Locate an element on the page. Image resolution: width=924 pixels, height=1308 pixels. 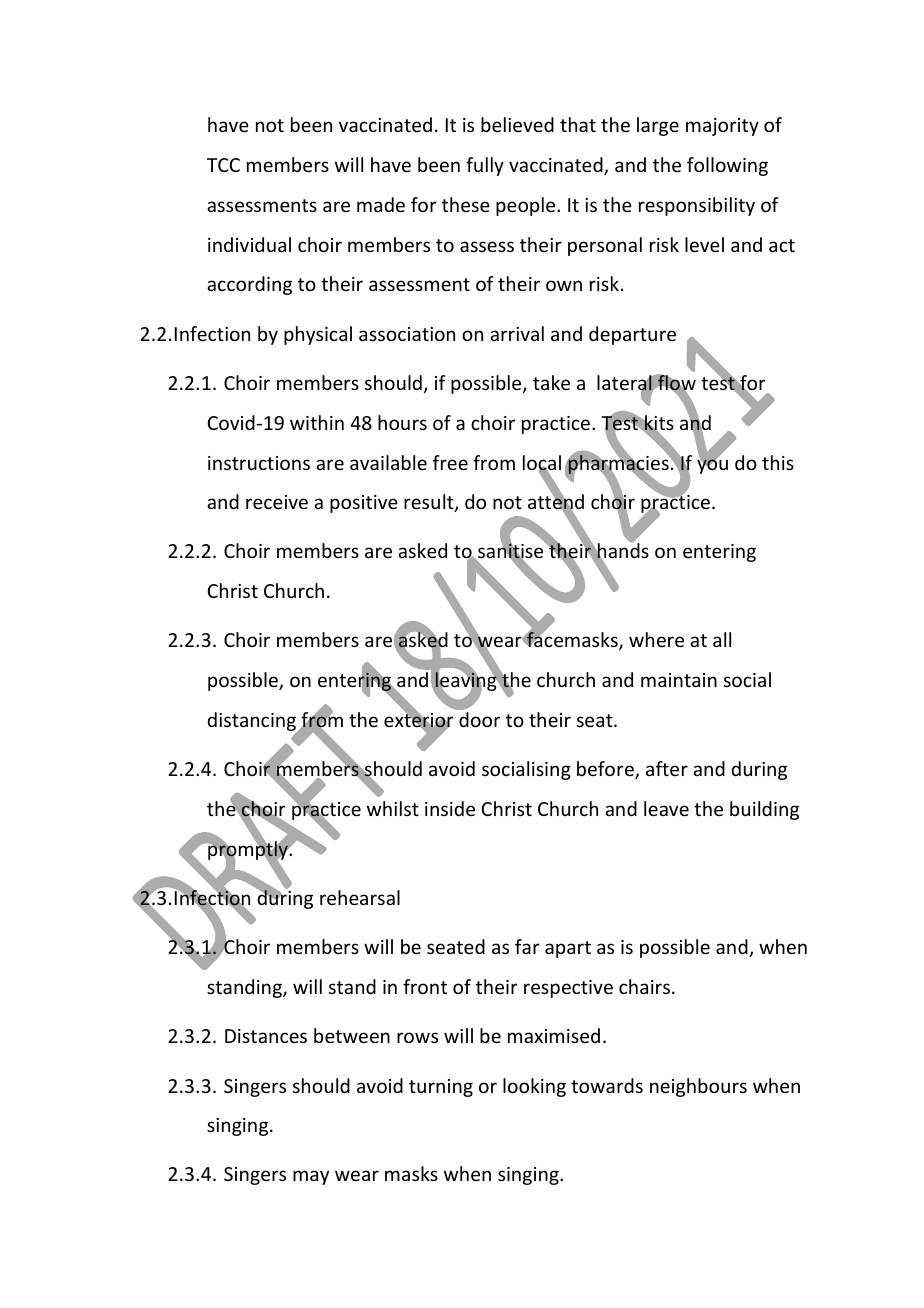
all is located at coordinates (722, 639).
